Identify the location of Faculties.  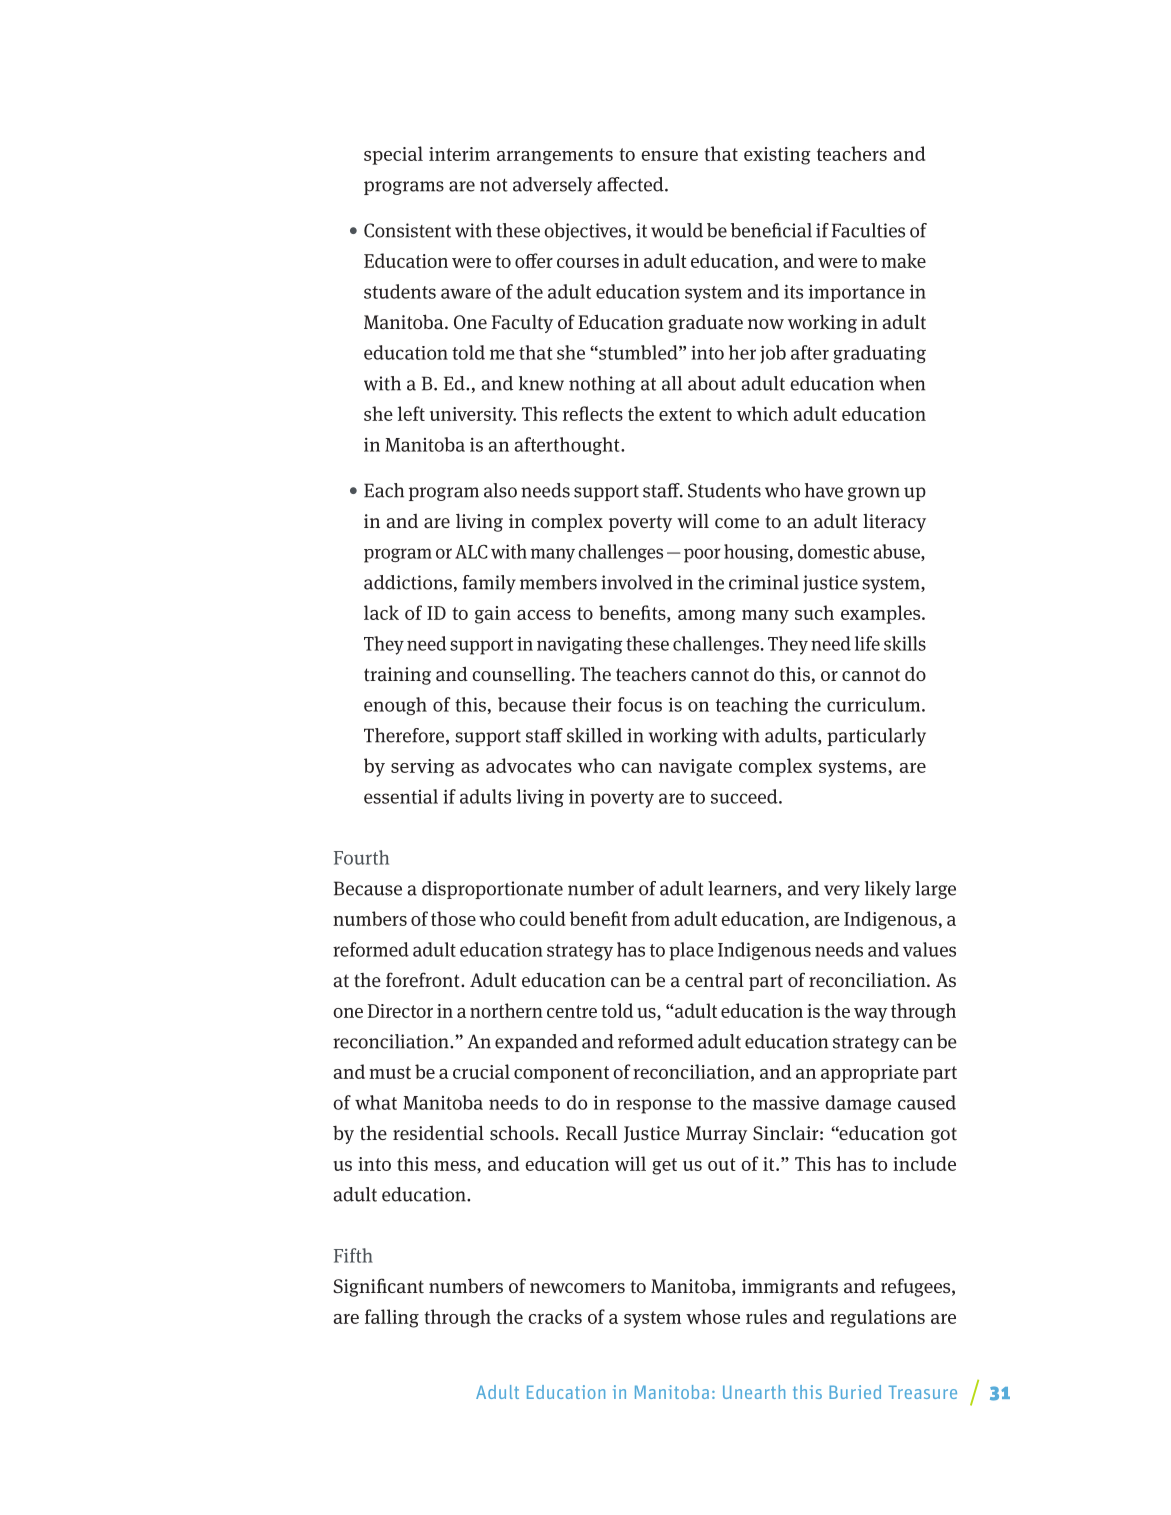
(868, 230).
